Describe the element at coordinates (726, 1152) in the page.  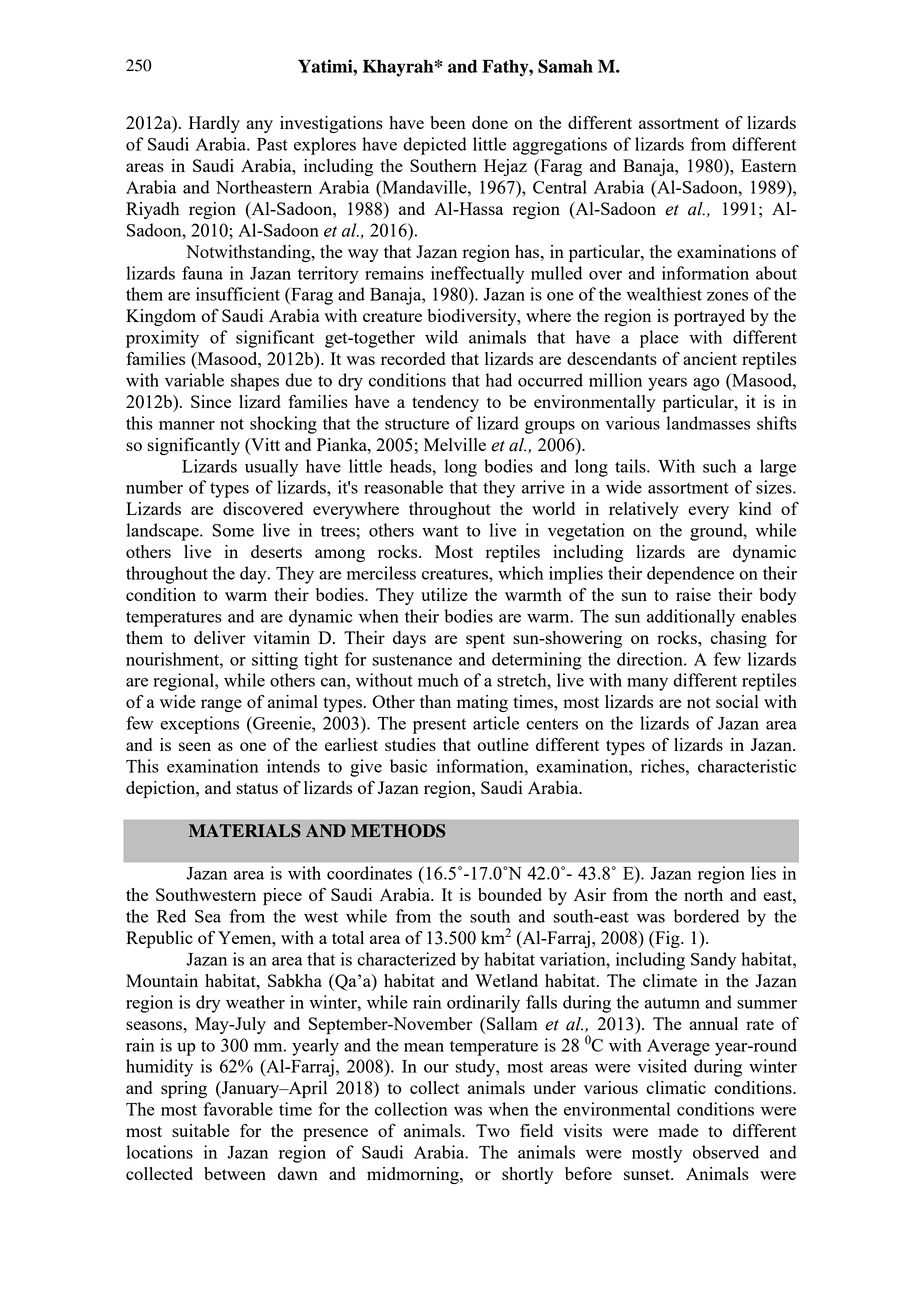
I see `observed` at that location.
